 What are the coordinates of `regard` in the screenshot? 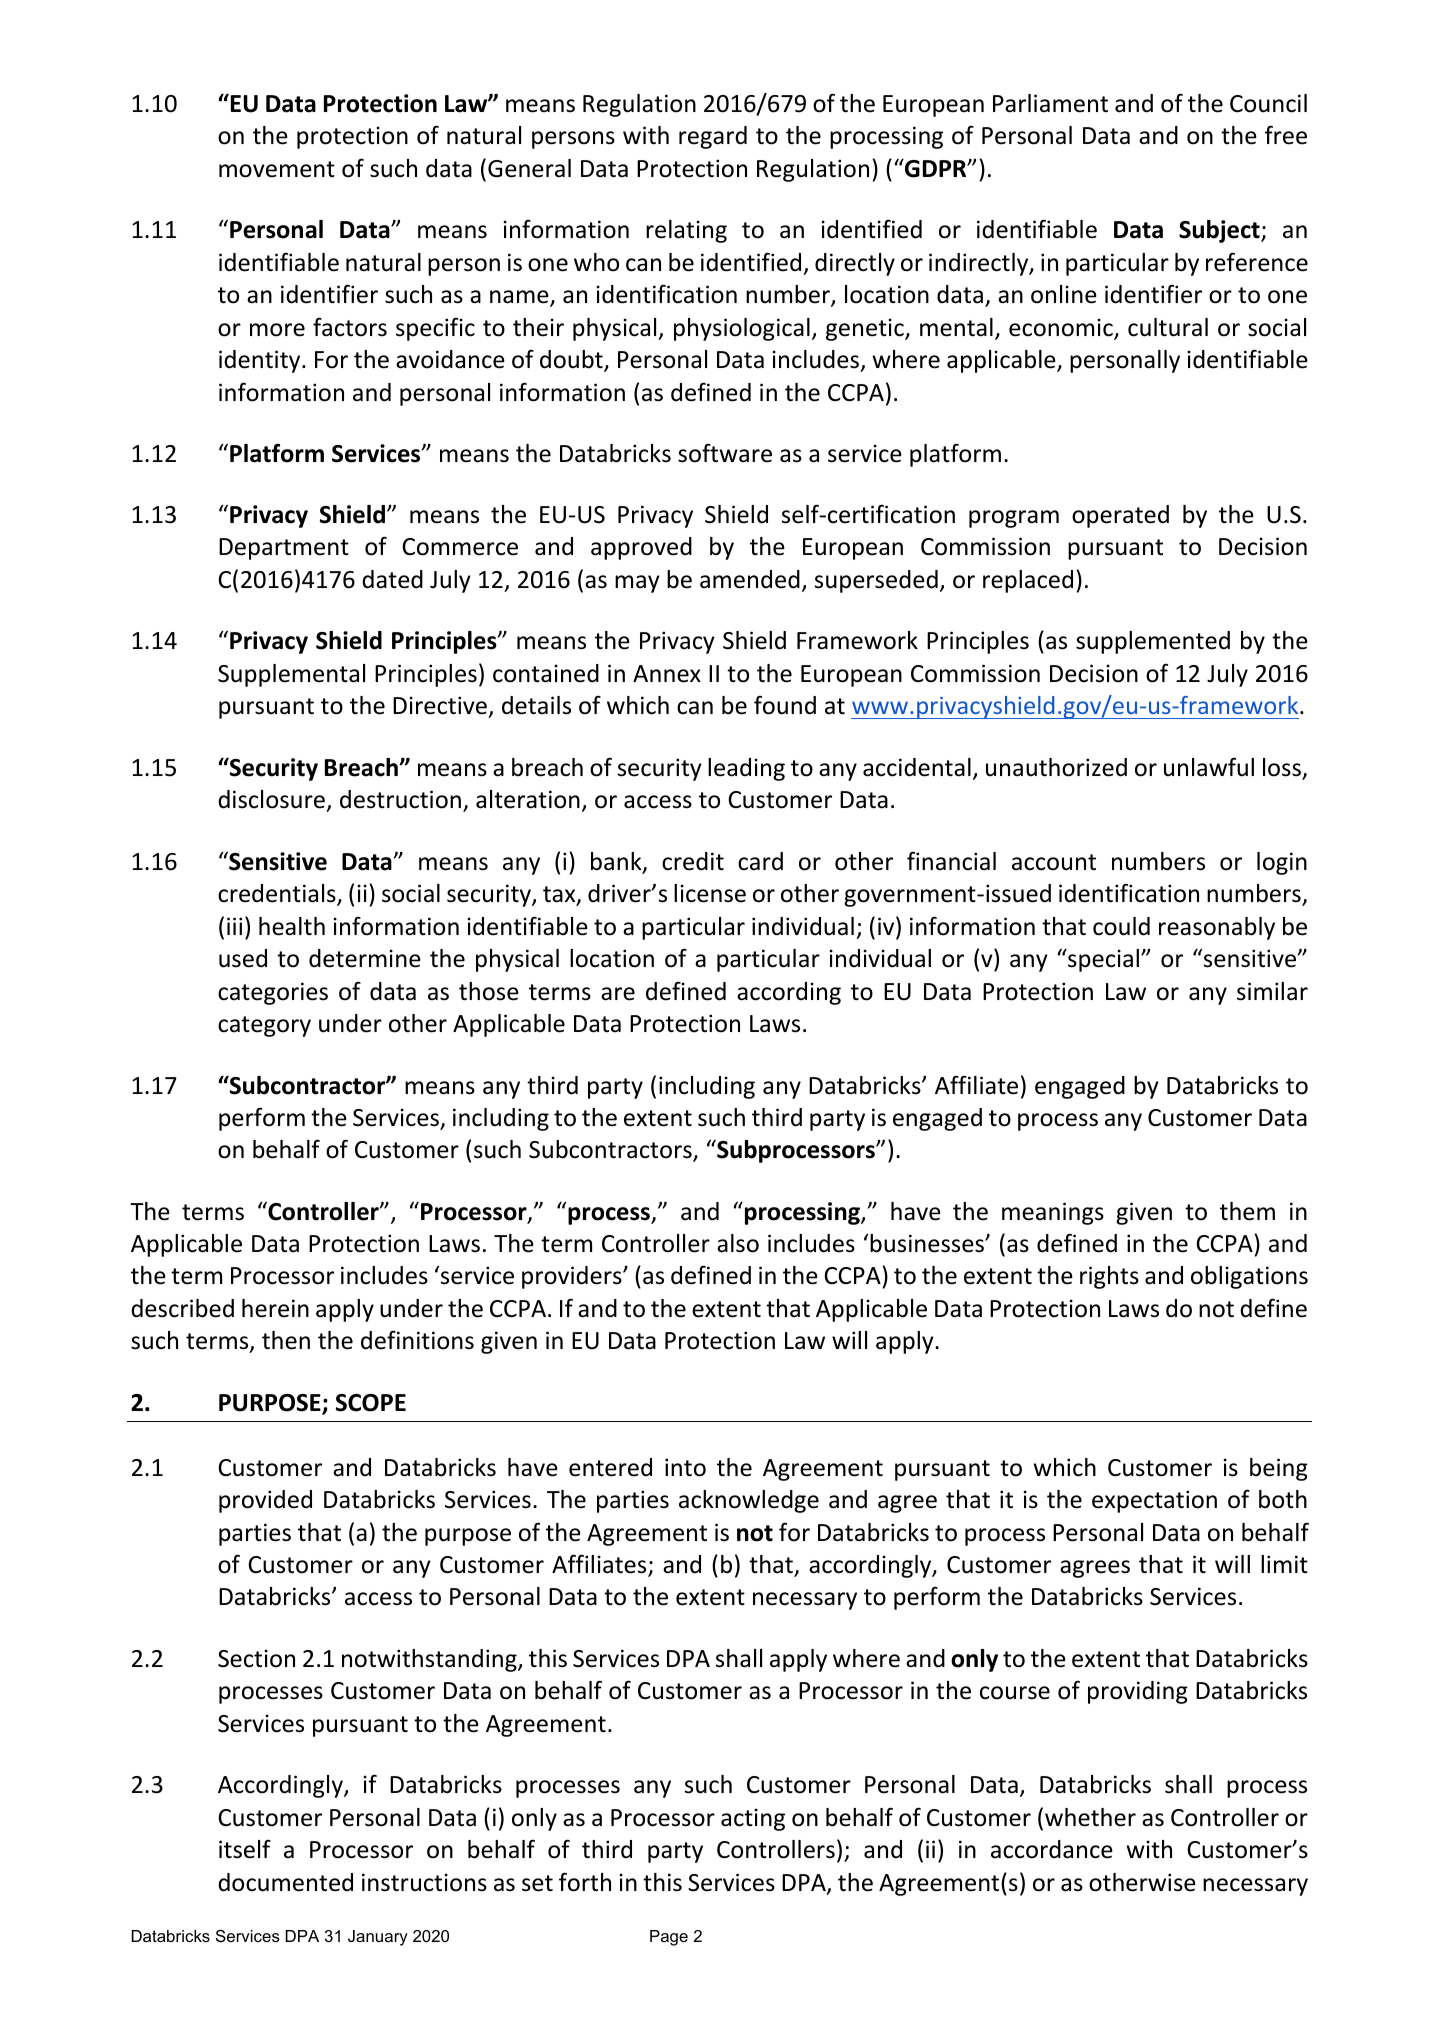 It's located at (713, 137).
